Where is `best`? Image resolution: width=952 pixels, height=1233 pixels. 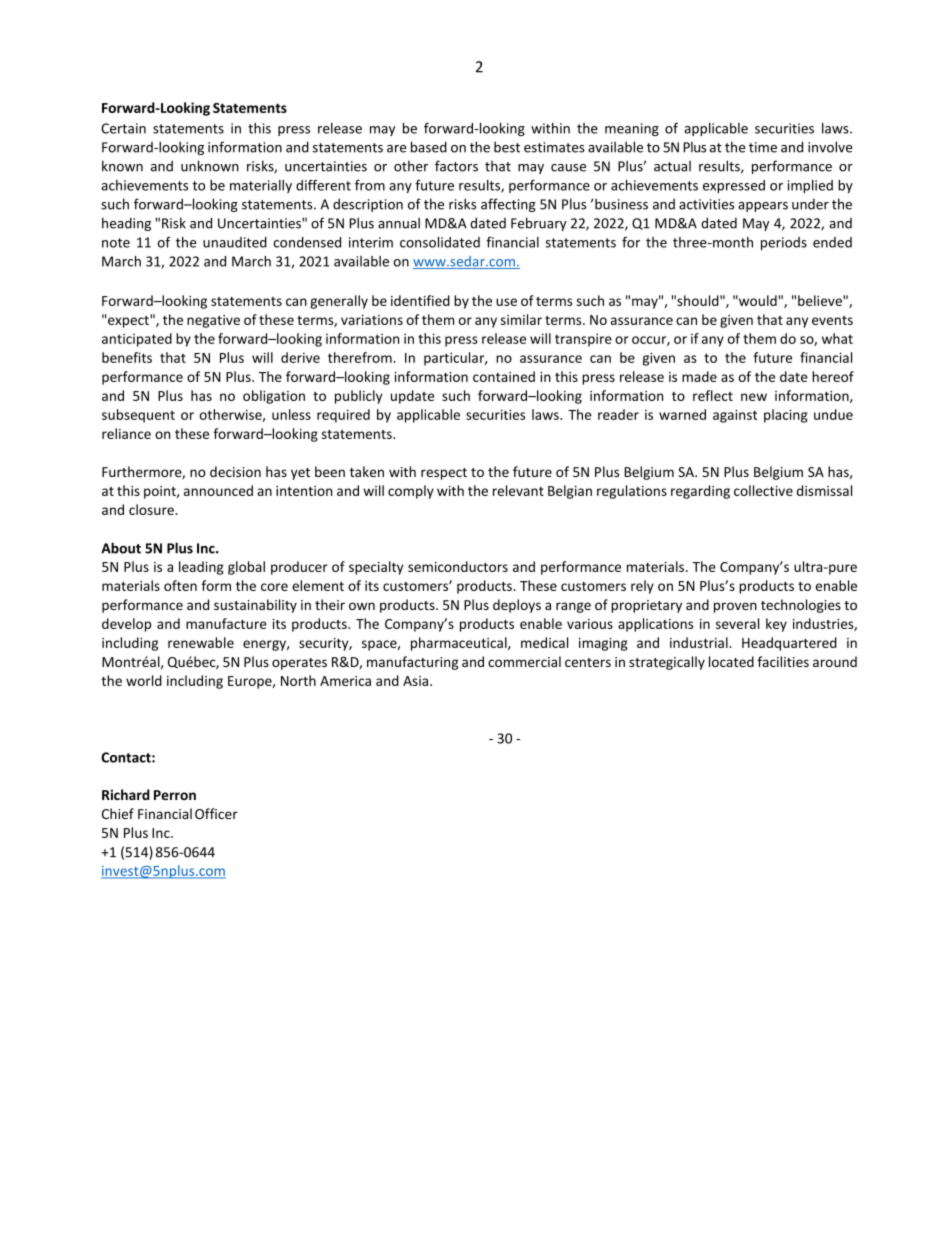
best is located at coordinates (507, 147).
